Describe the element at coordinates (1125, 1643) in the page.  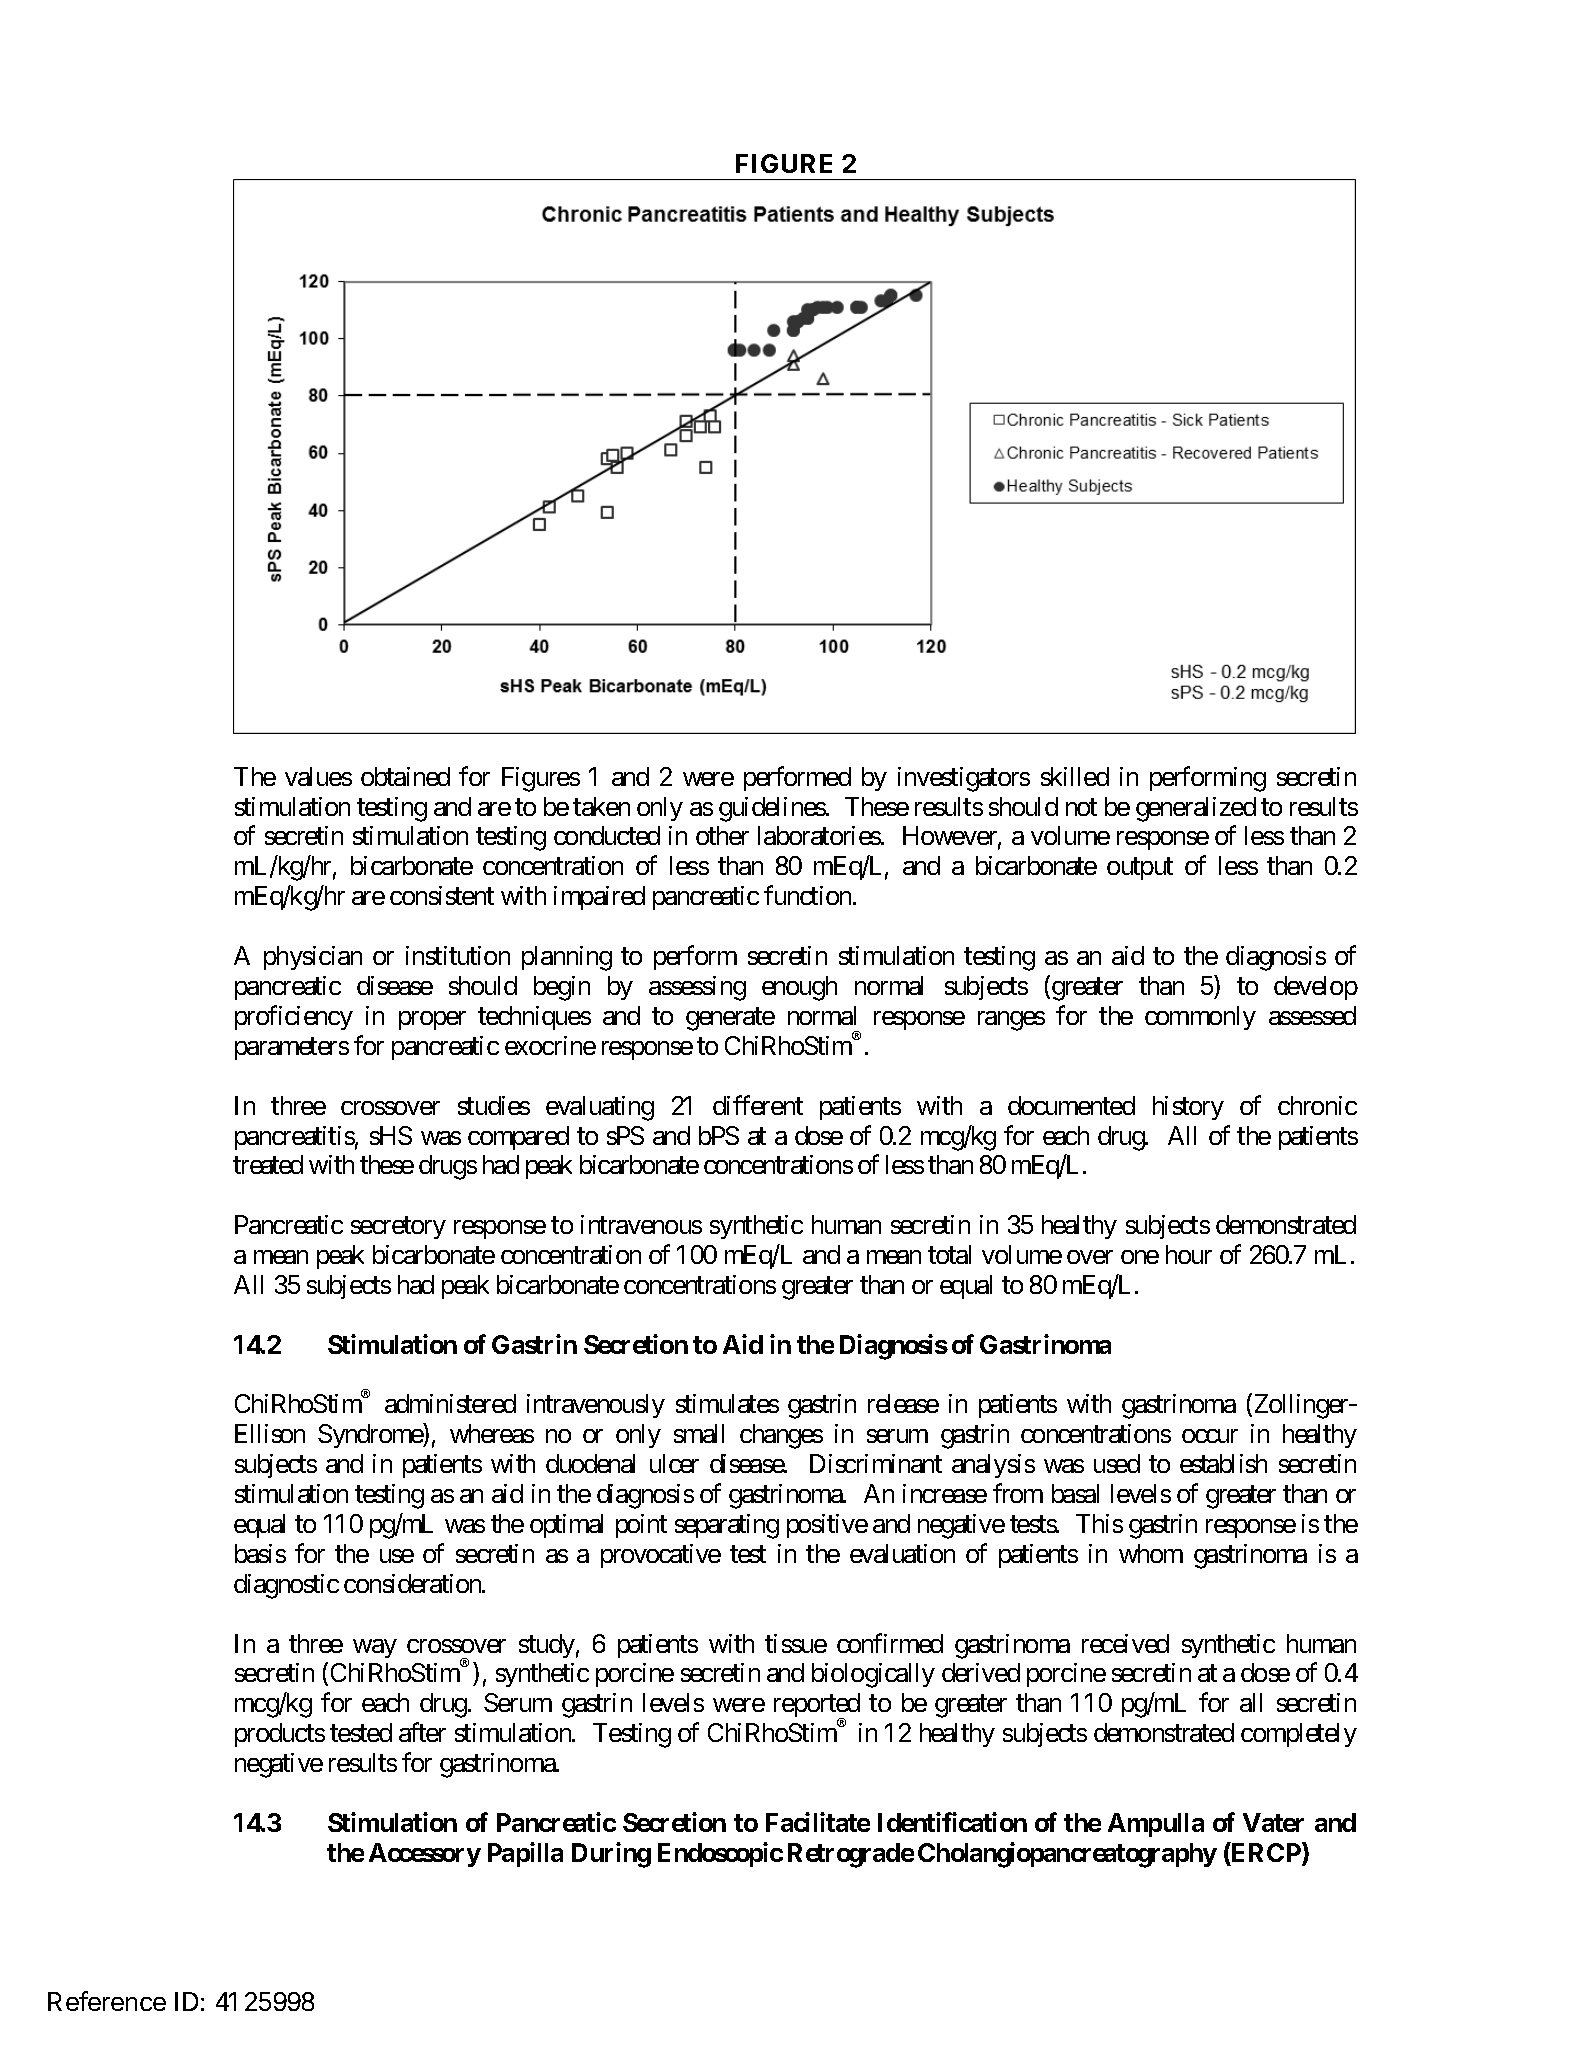
I see `received` at that location.
